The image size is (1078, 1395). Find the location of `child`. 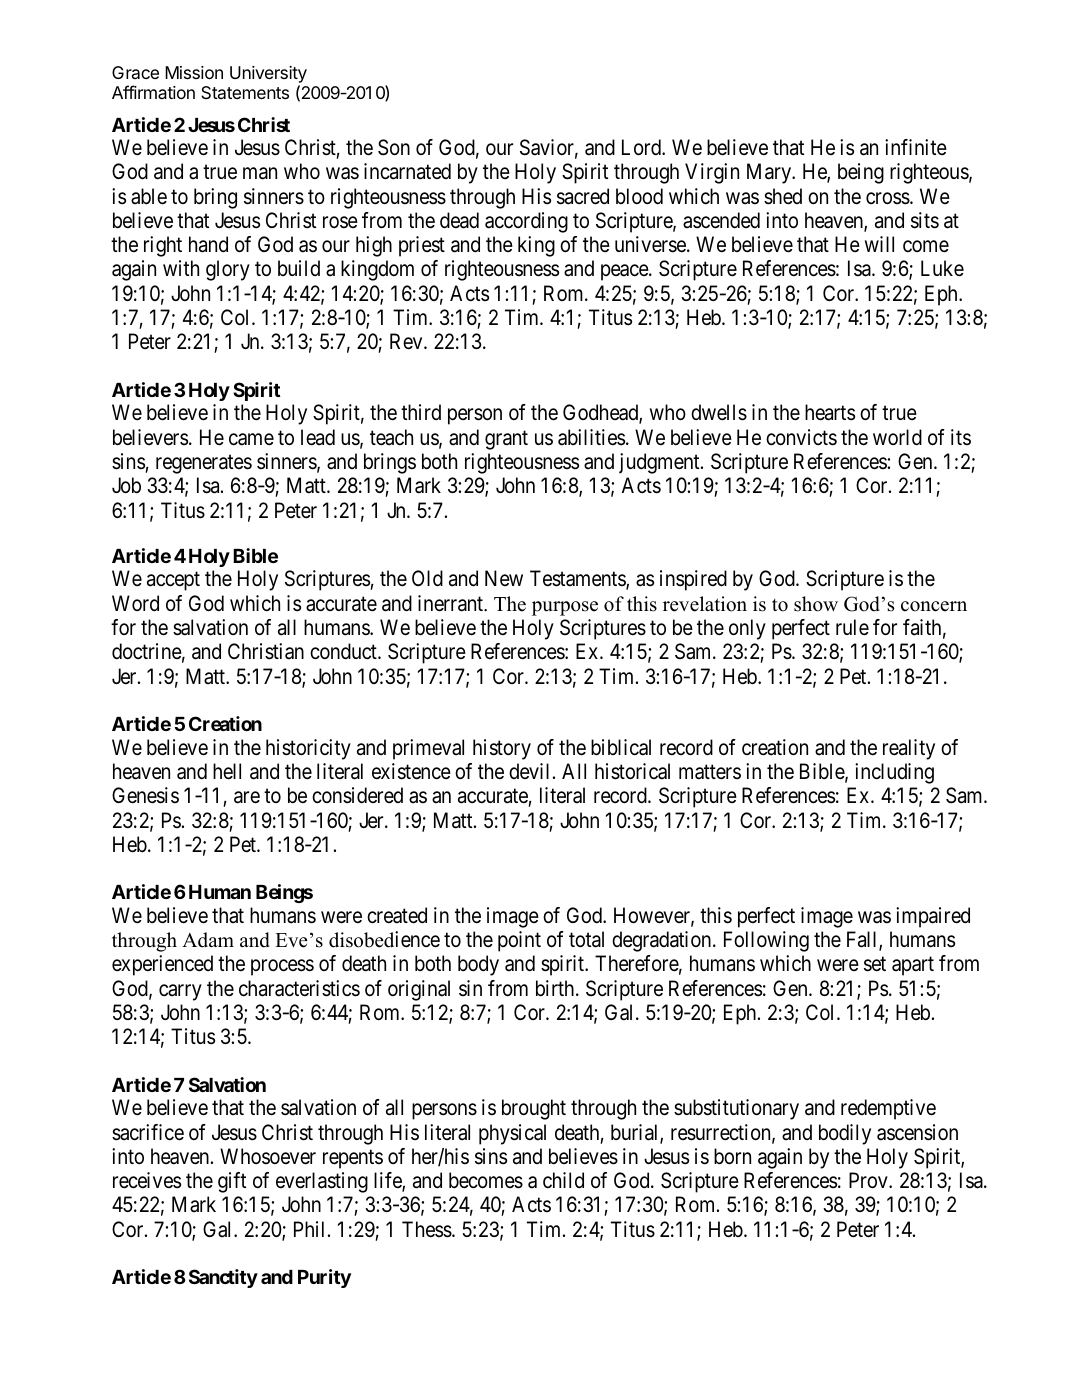

child is located at coordinates (563, 1180).
